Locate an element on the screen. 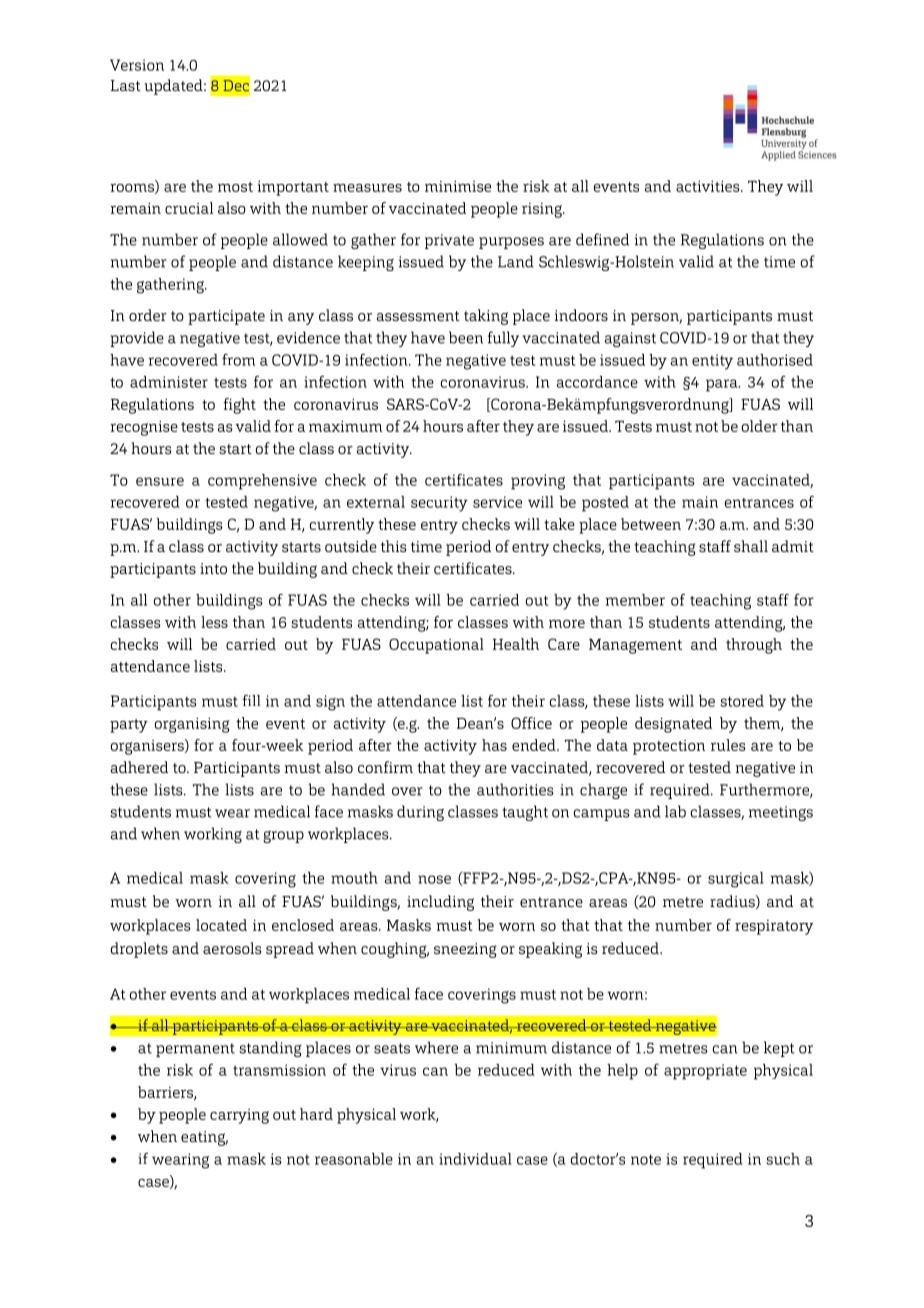 This screenshot has width=924, height=1308. carrying is located at coordinates (239, 1116).
